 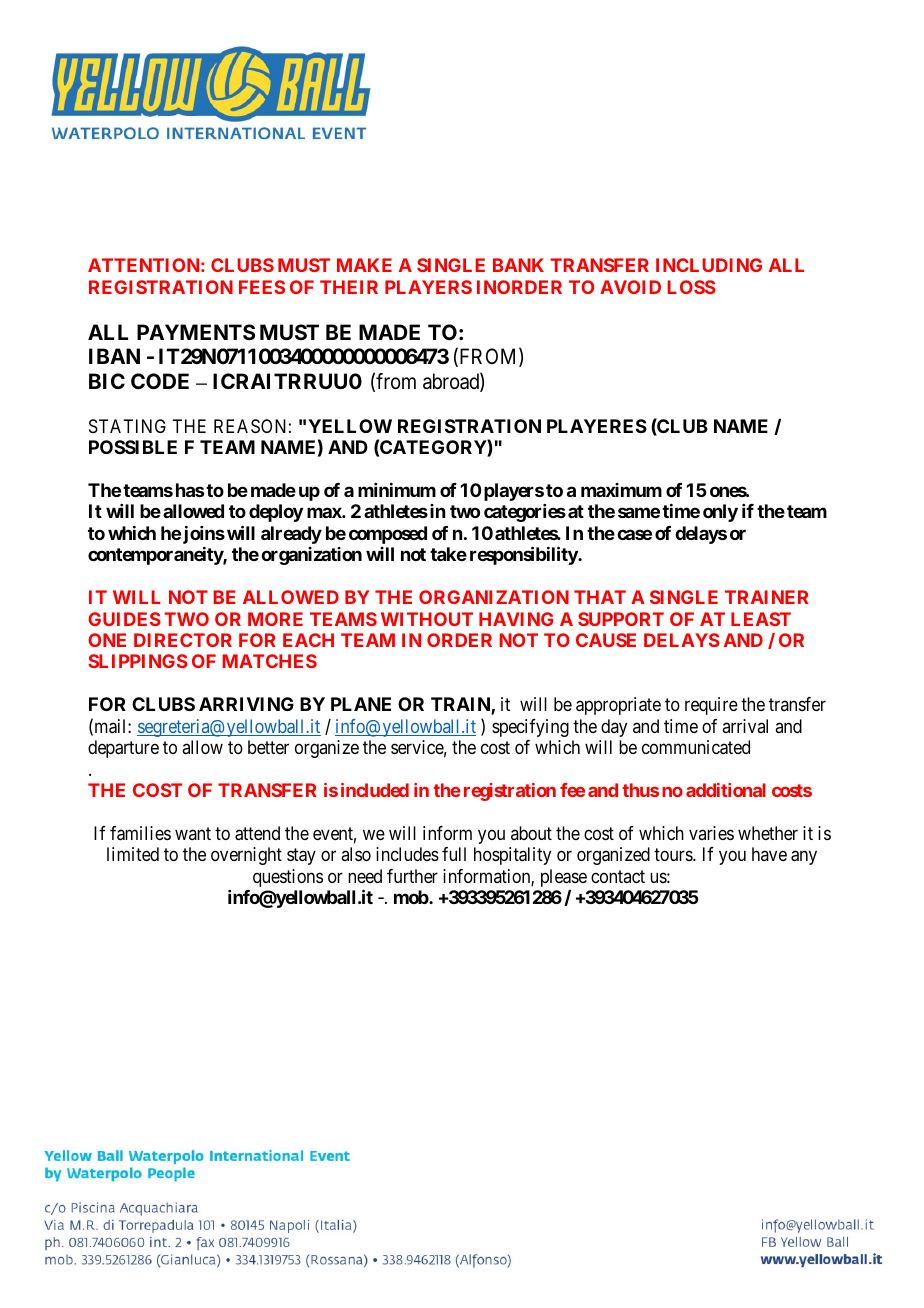 I want to click on overnight, so click(x=246, y=856).
